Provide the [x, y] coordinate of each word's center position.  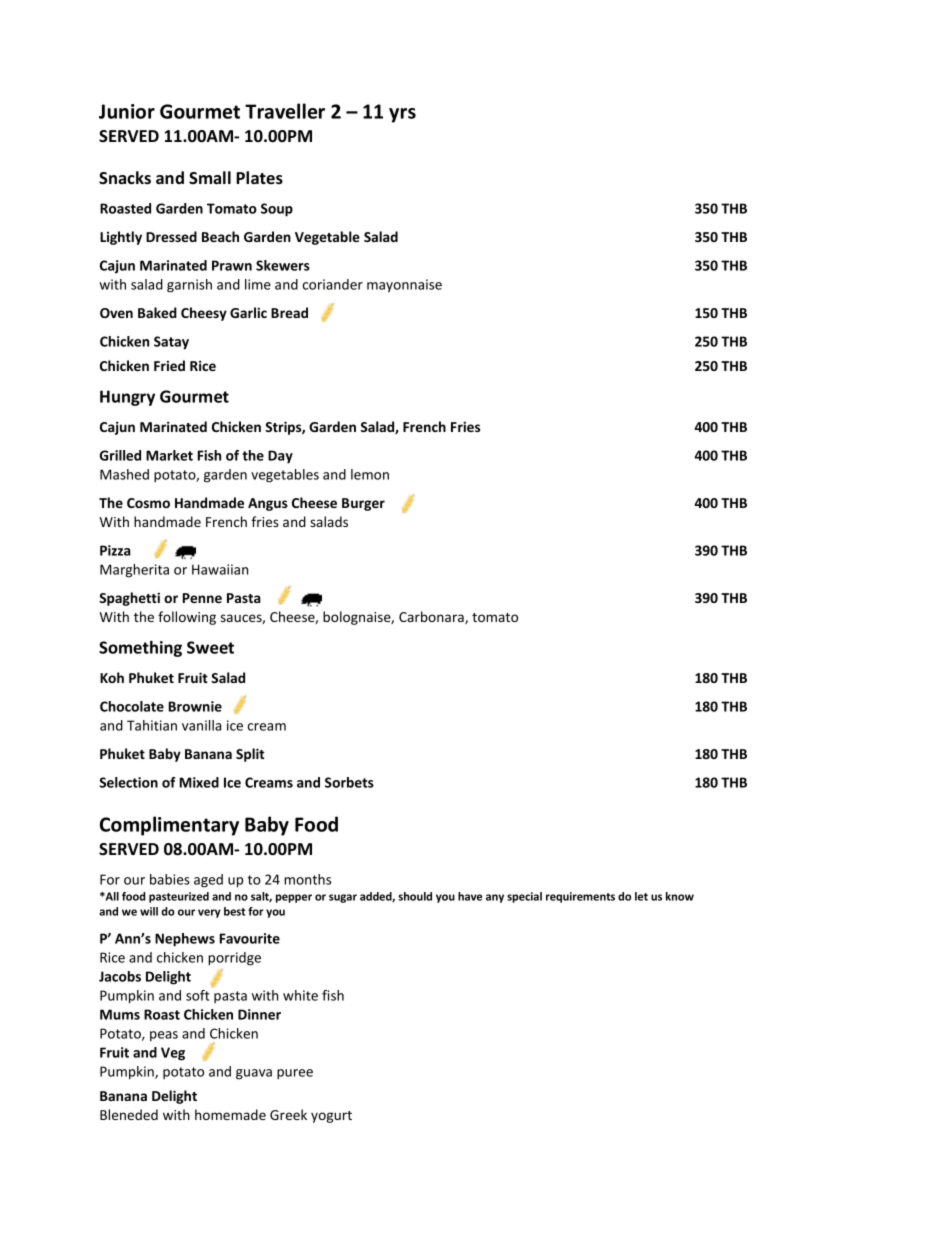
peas [164, 1036]
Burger [363, 504]
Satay [171, 343]
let [641, 896]
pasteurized [179, 897]
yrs [402, 115]
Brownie [195, 706]
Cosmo [148, 503]
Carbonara [432, 617]
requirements [580, 897]
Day [280, 457]
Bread [289, 312]
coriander [333, 284]
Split [250, 755]
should [415, 896]
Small [210, 178]
